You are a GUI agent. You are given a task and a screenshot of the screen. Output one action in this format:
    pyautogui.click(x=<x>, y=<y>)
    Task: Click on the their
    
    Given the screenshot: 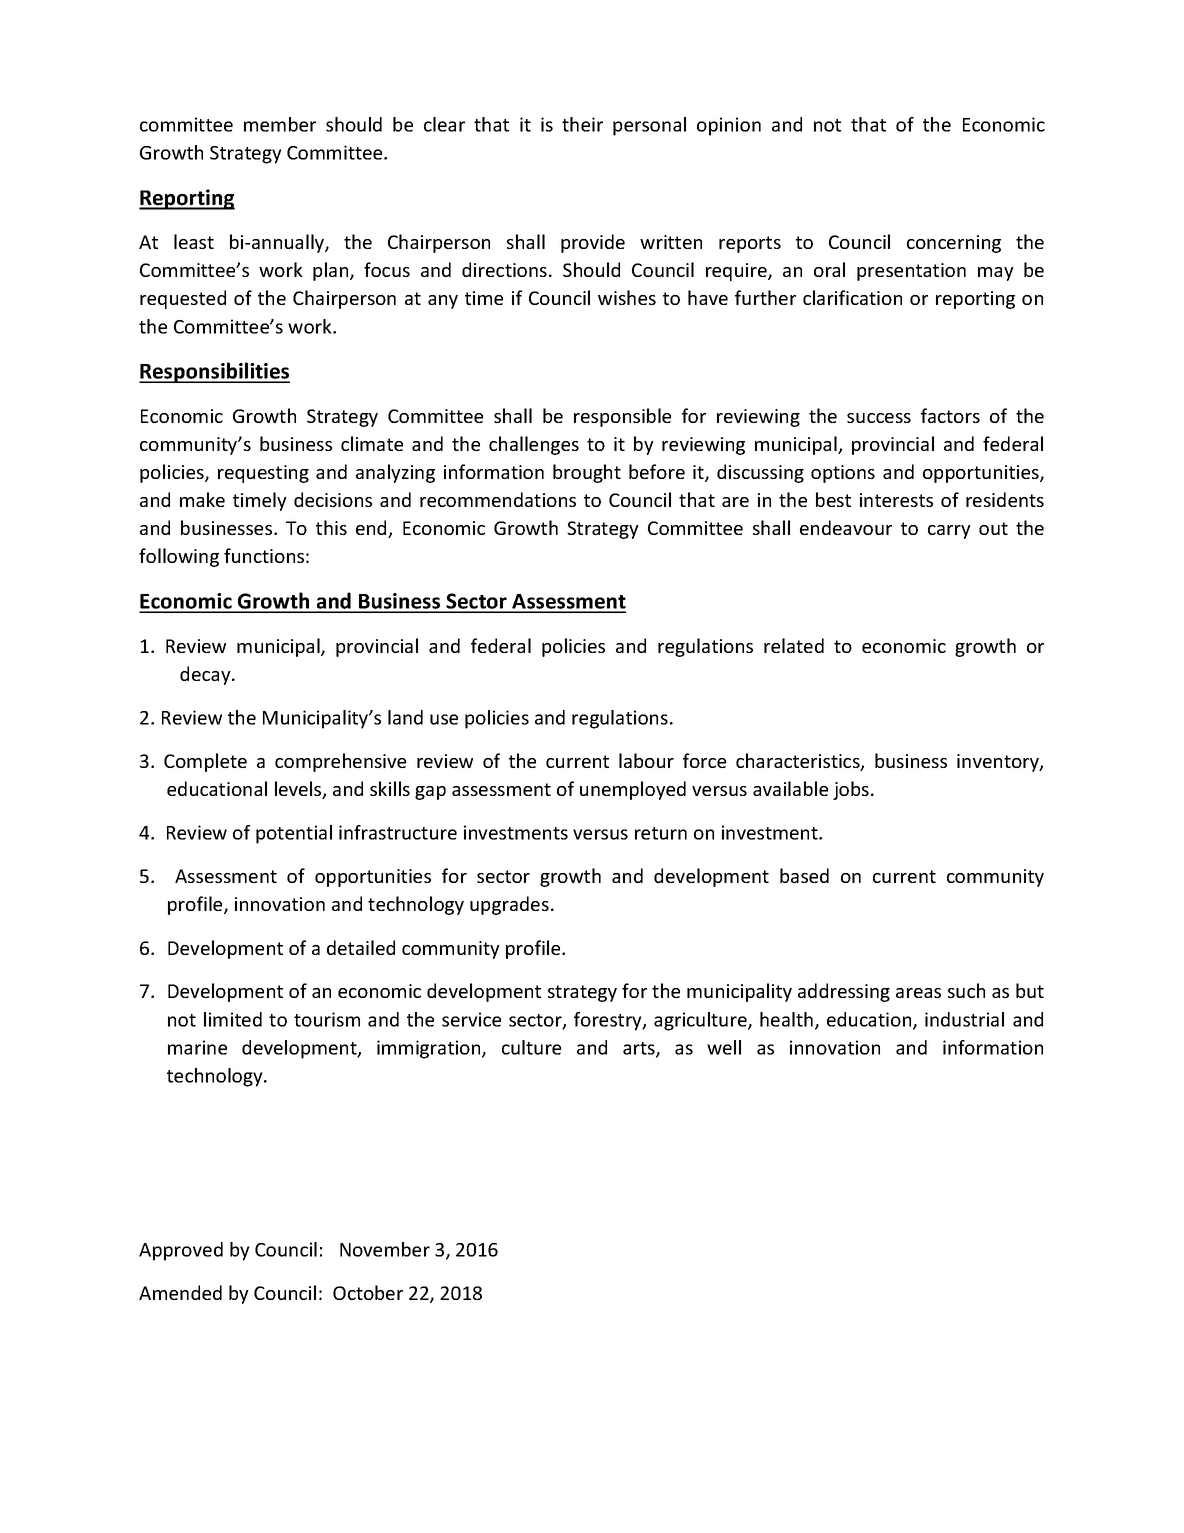 What is the action you would take?
    pyautogui.click(x=582, y=124)
